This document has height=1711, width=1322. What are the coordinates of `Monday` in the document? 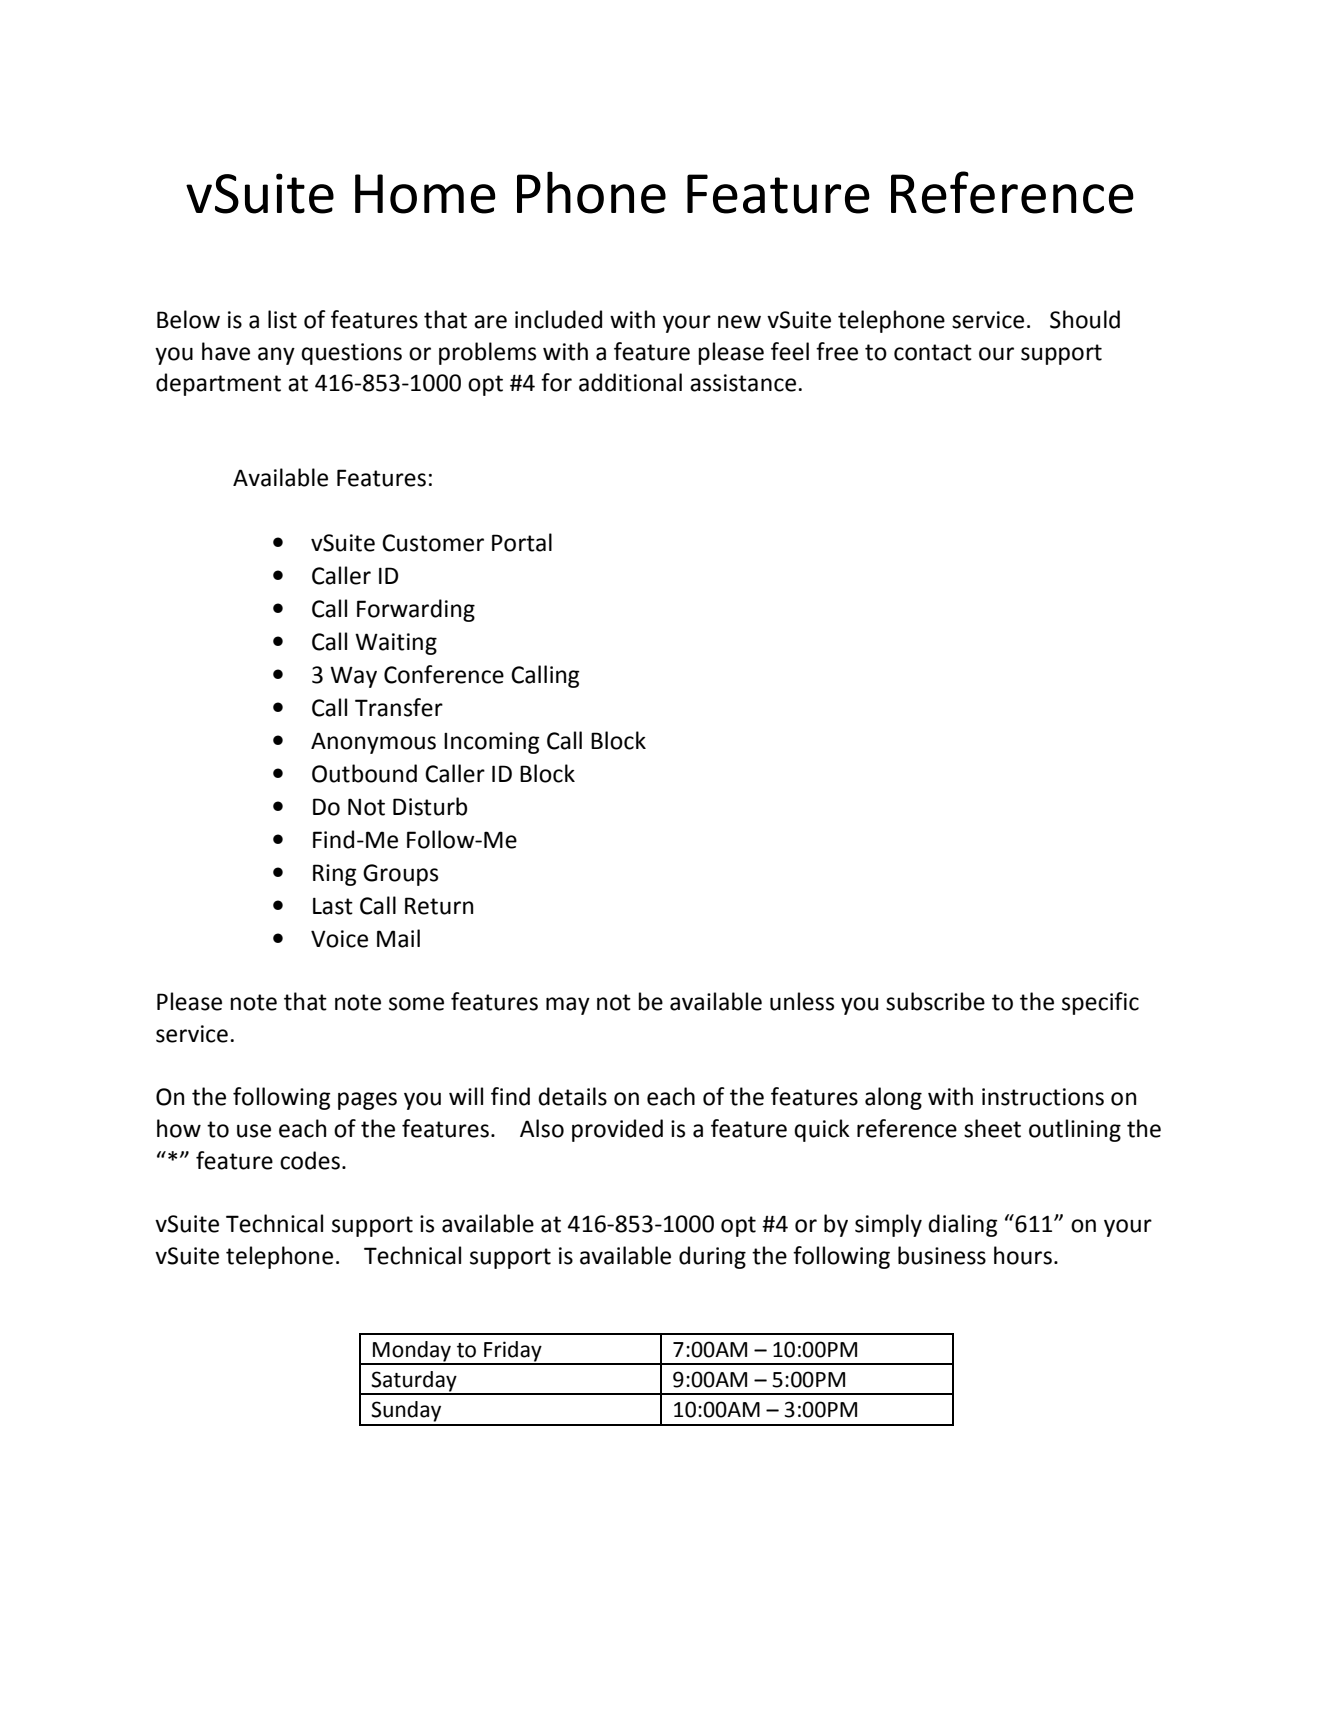 It's located at (412, 1352).
